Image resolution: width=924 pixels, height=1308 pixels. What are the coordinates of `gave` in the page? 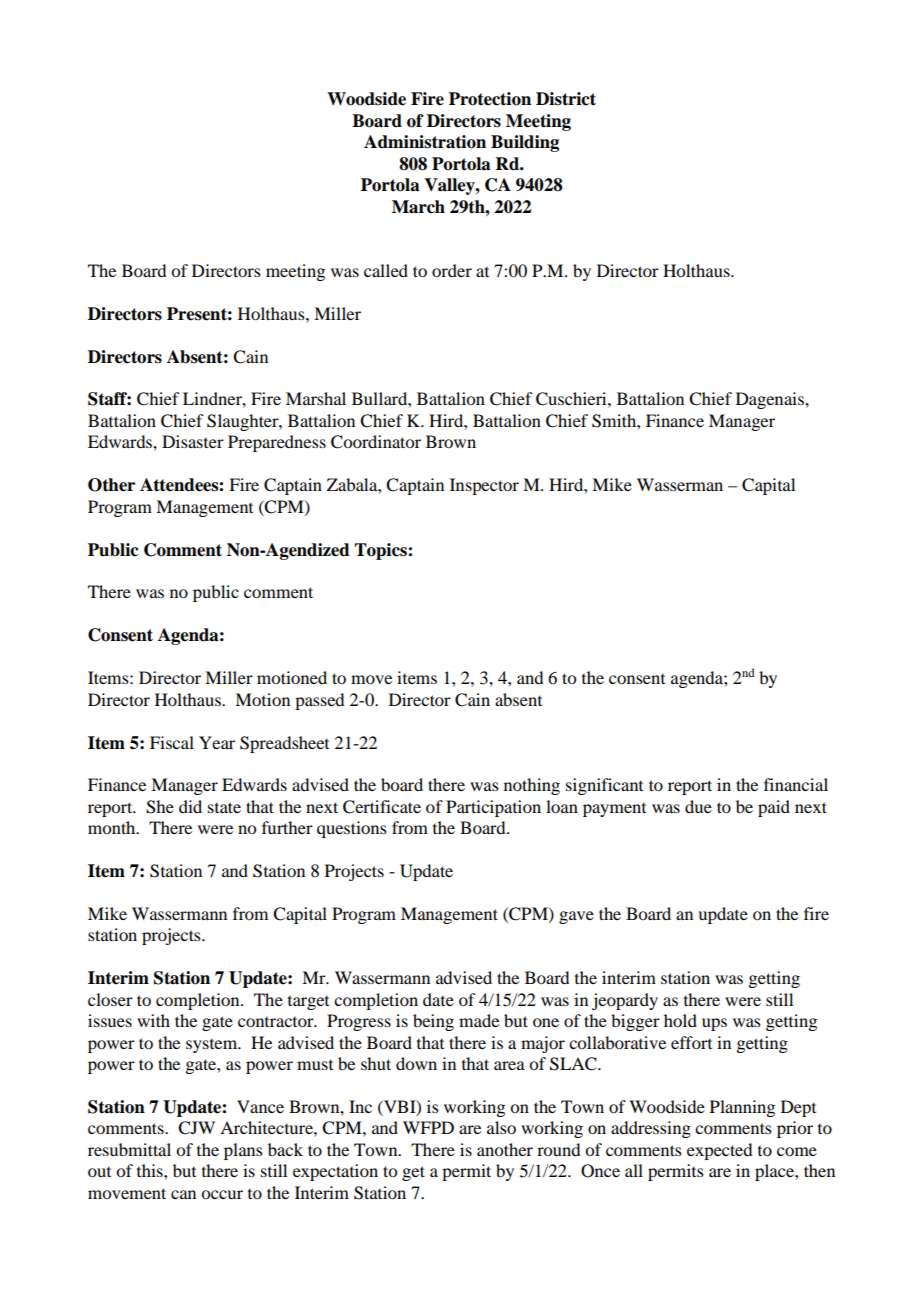 It's located at (576, 917).
